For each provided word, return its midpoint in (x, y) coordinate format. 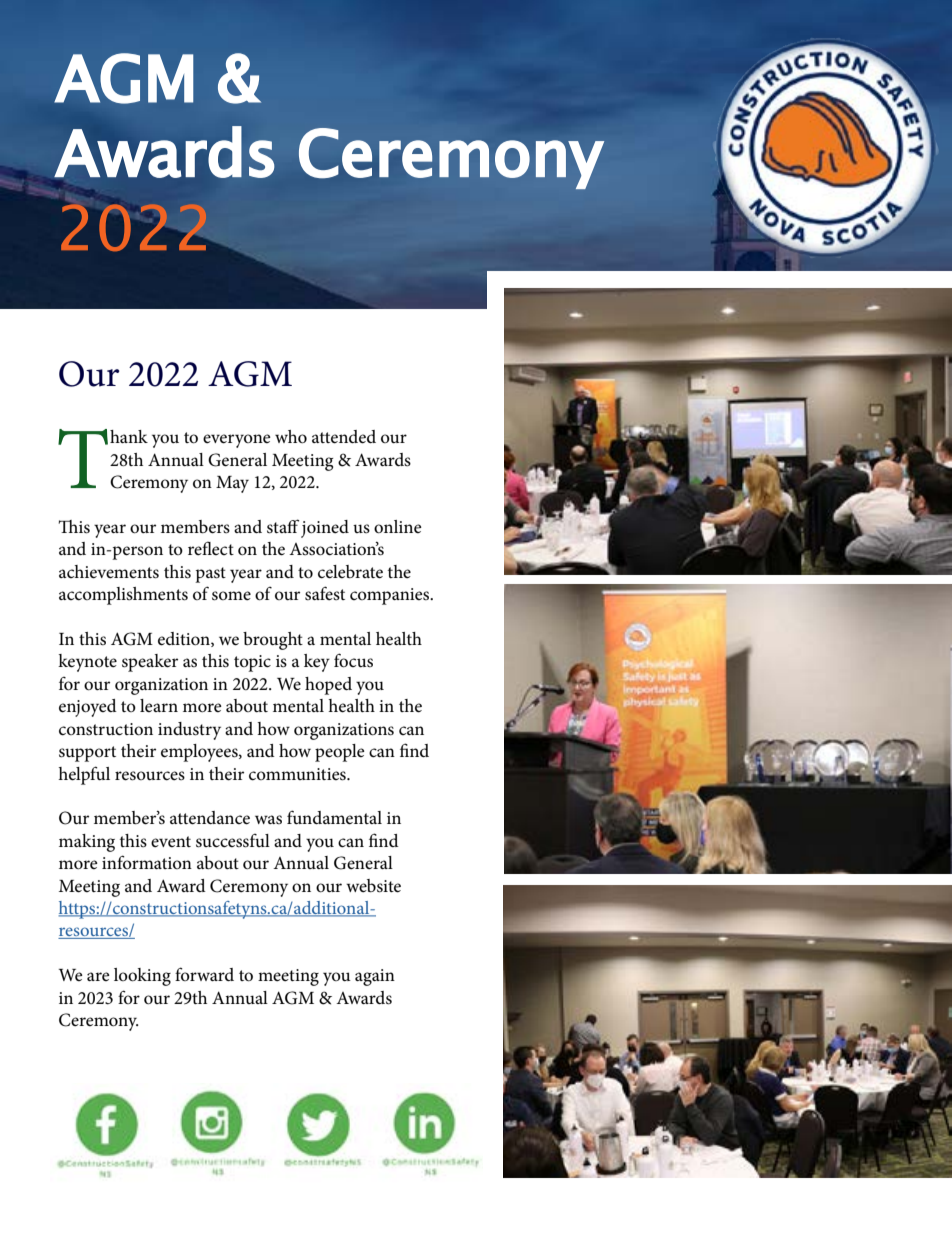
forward (204, 974)
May (232, 484)
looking (142, 977)
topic (252, 663)
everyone (237, 441)
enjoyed (88, 708)
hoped (328, 686)
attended (344, 437)
